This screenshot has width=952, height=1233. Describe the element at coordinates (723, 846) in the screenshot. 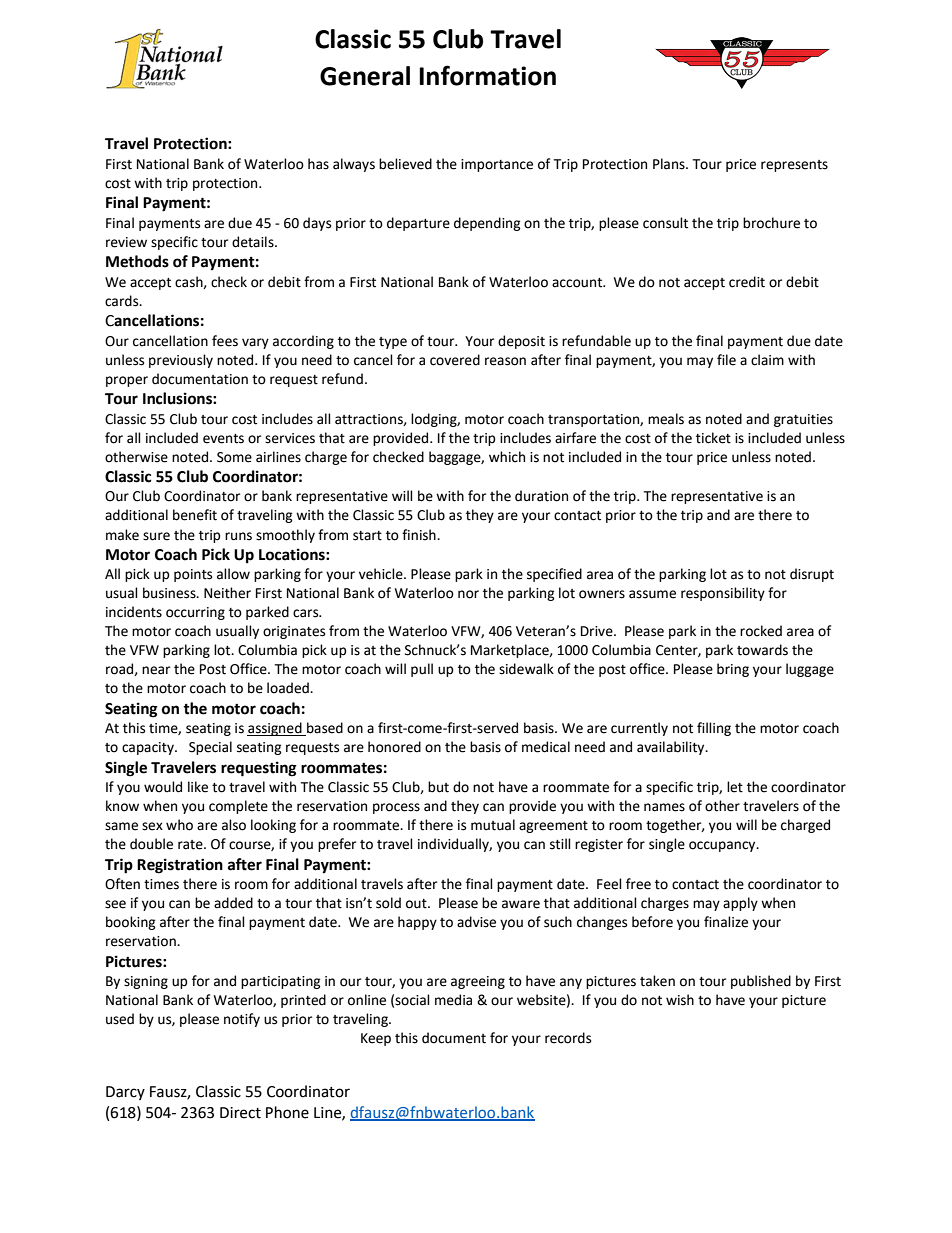

I see `occupancy` at that location.
